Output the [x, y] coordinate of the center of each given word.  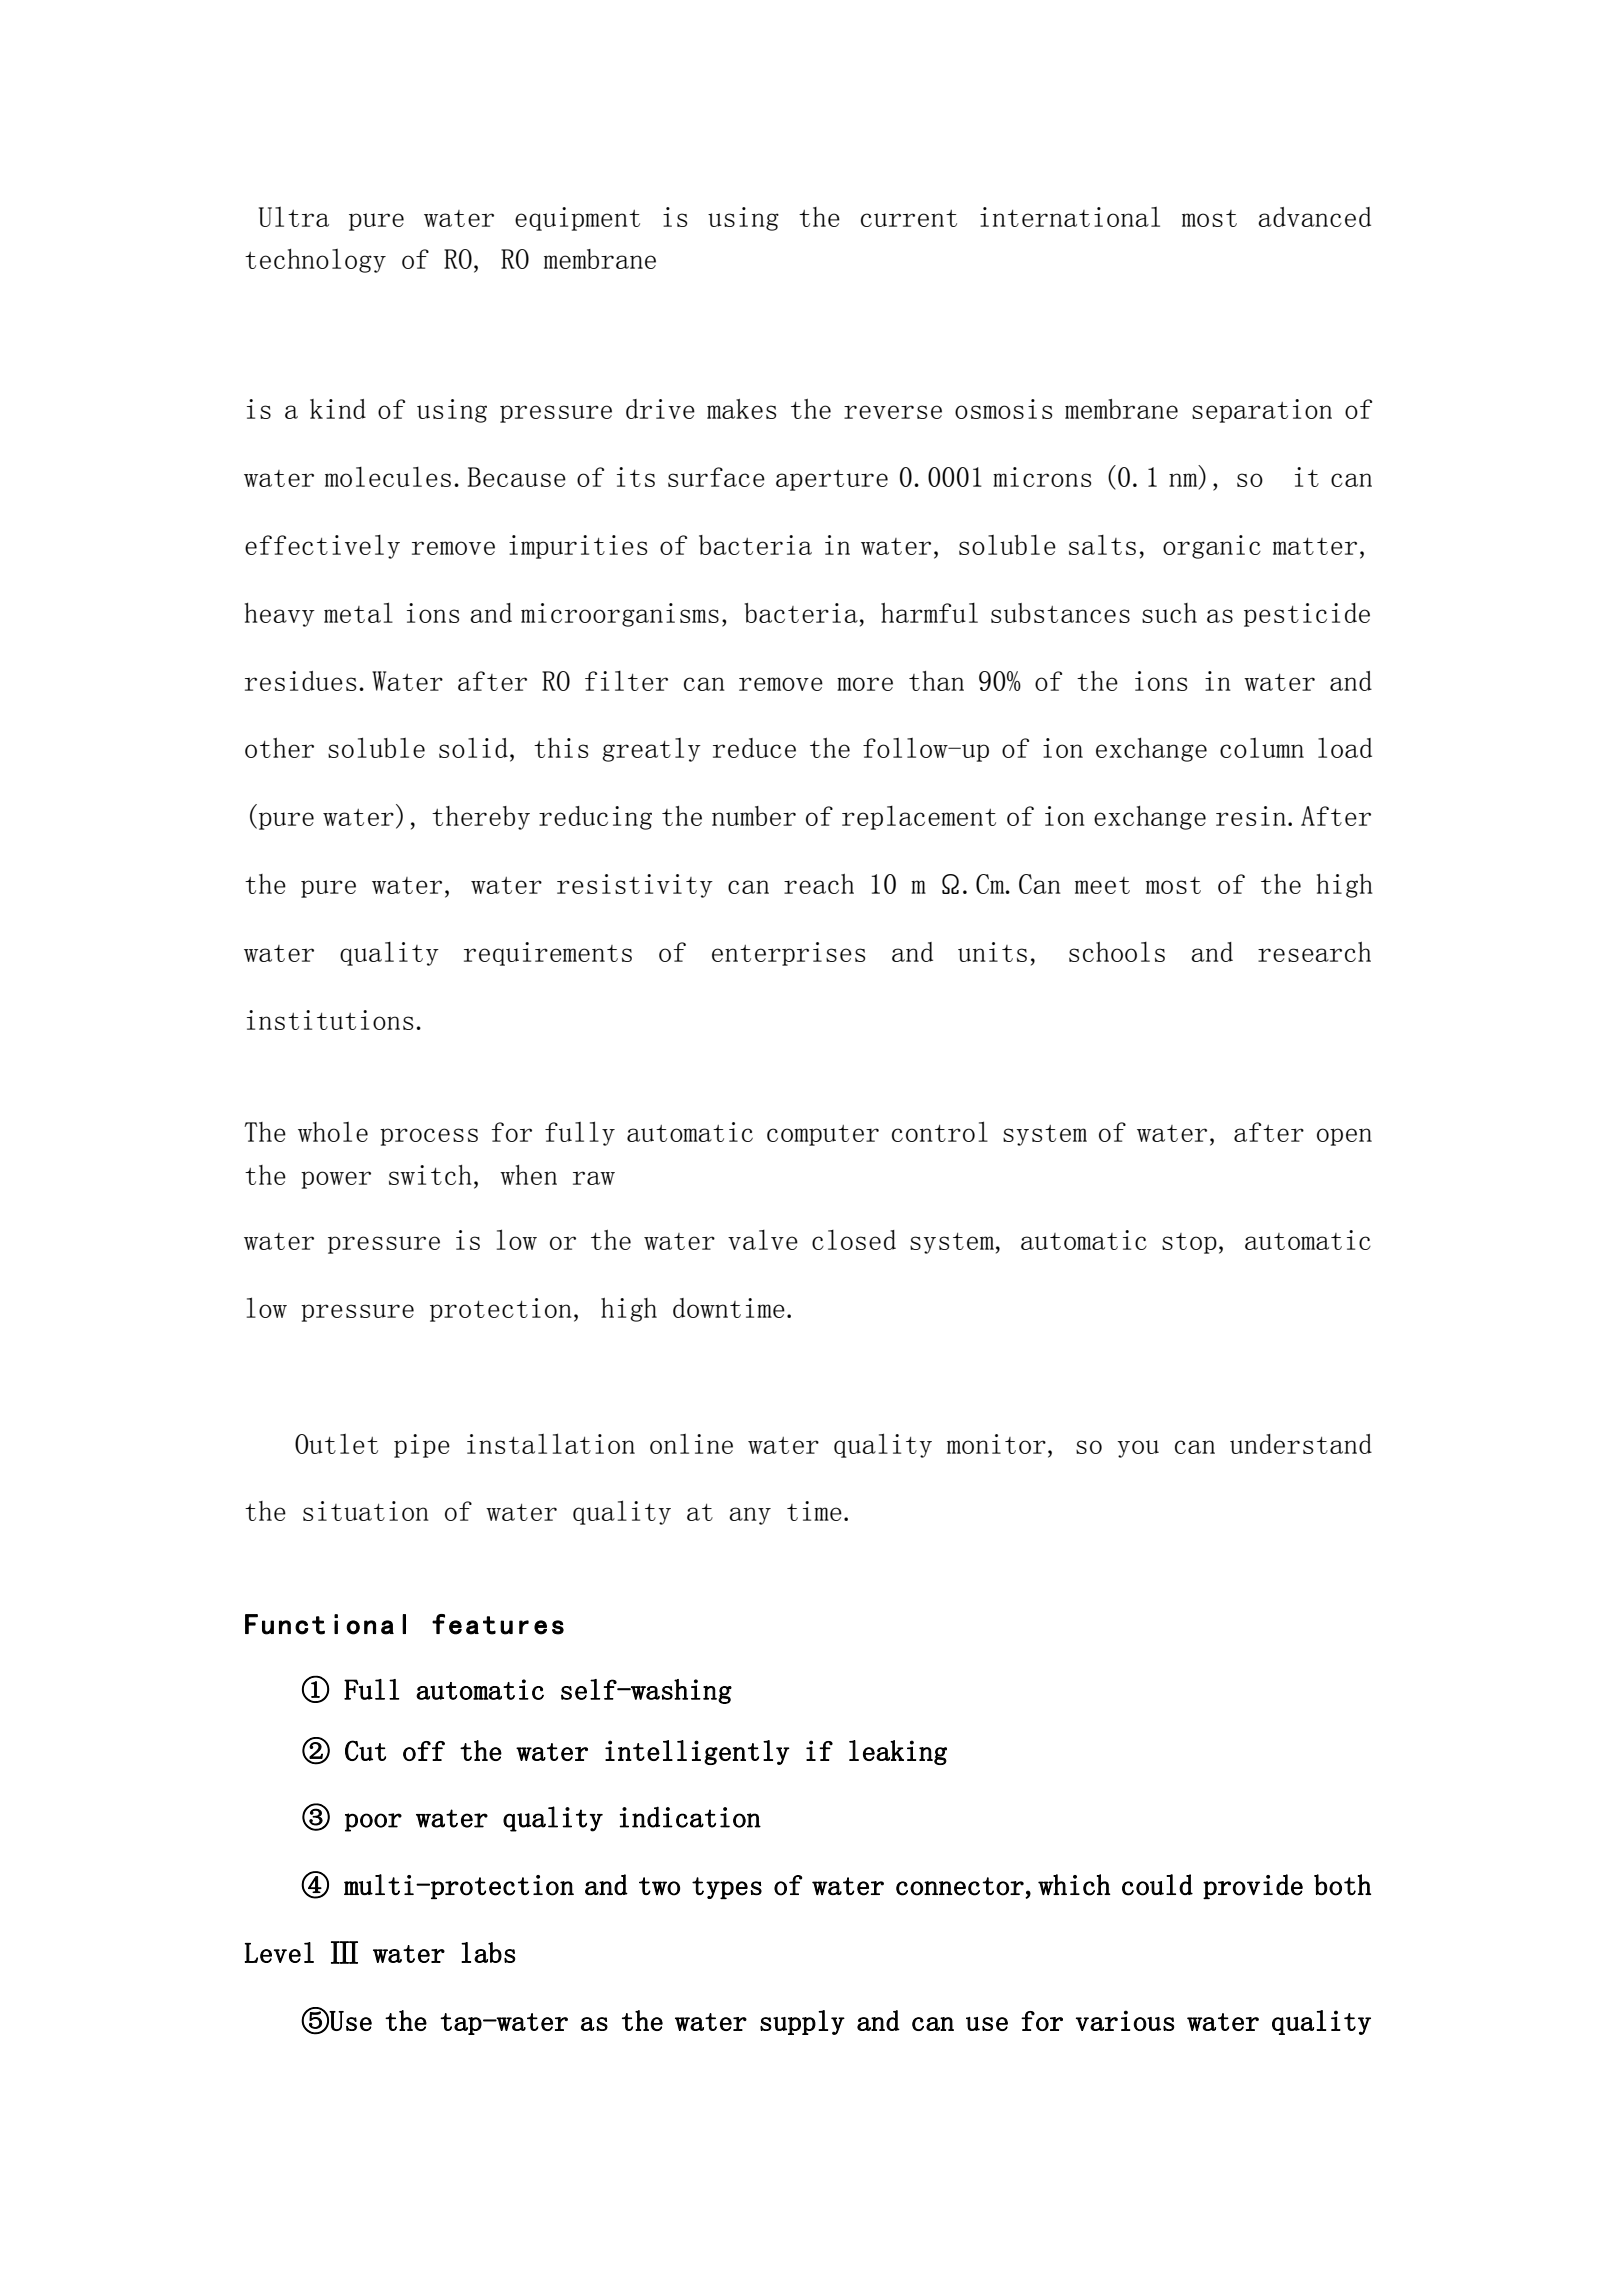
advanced [1314, 217]
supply [802, 2022]
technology [315, 261]
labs [488, 1952]
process [429, 1137]
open [1344, 1137]
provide [1253, 1886]
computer [823, 1135]
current [909, 218]
